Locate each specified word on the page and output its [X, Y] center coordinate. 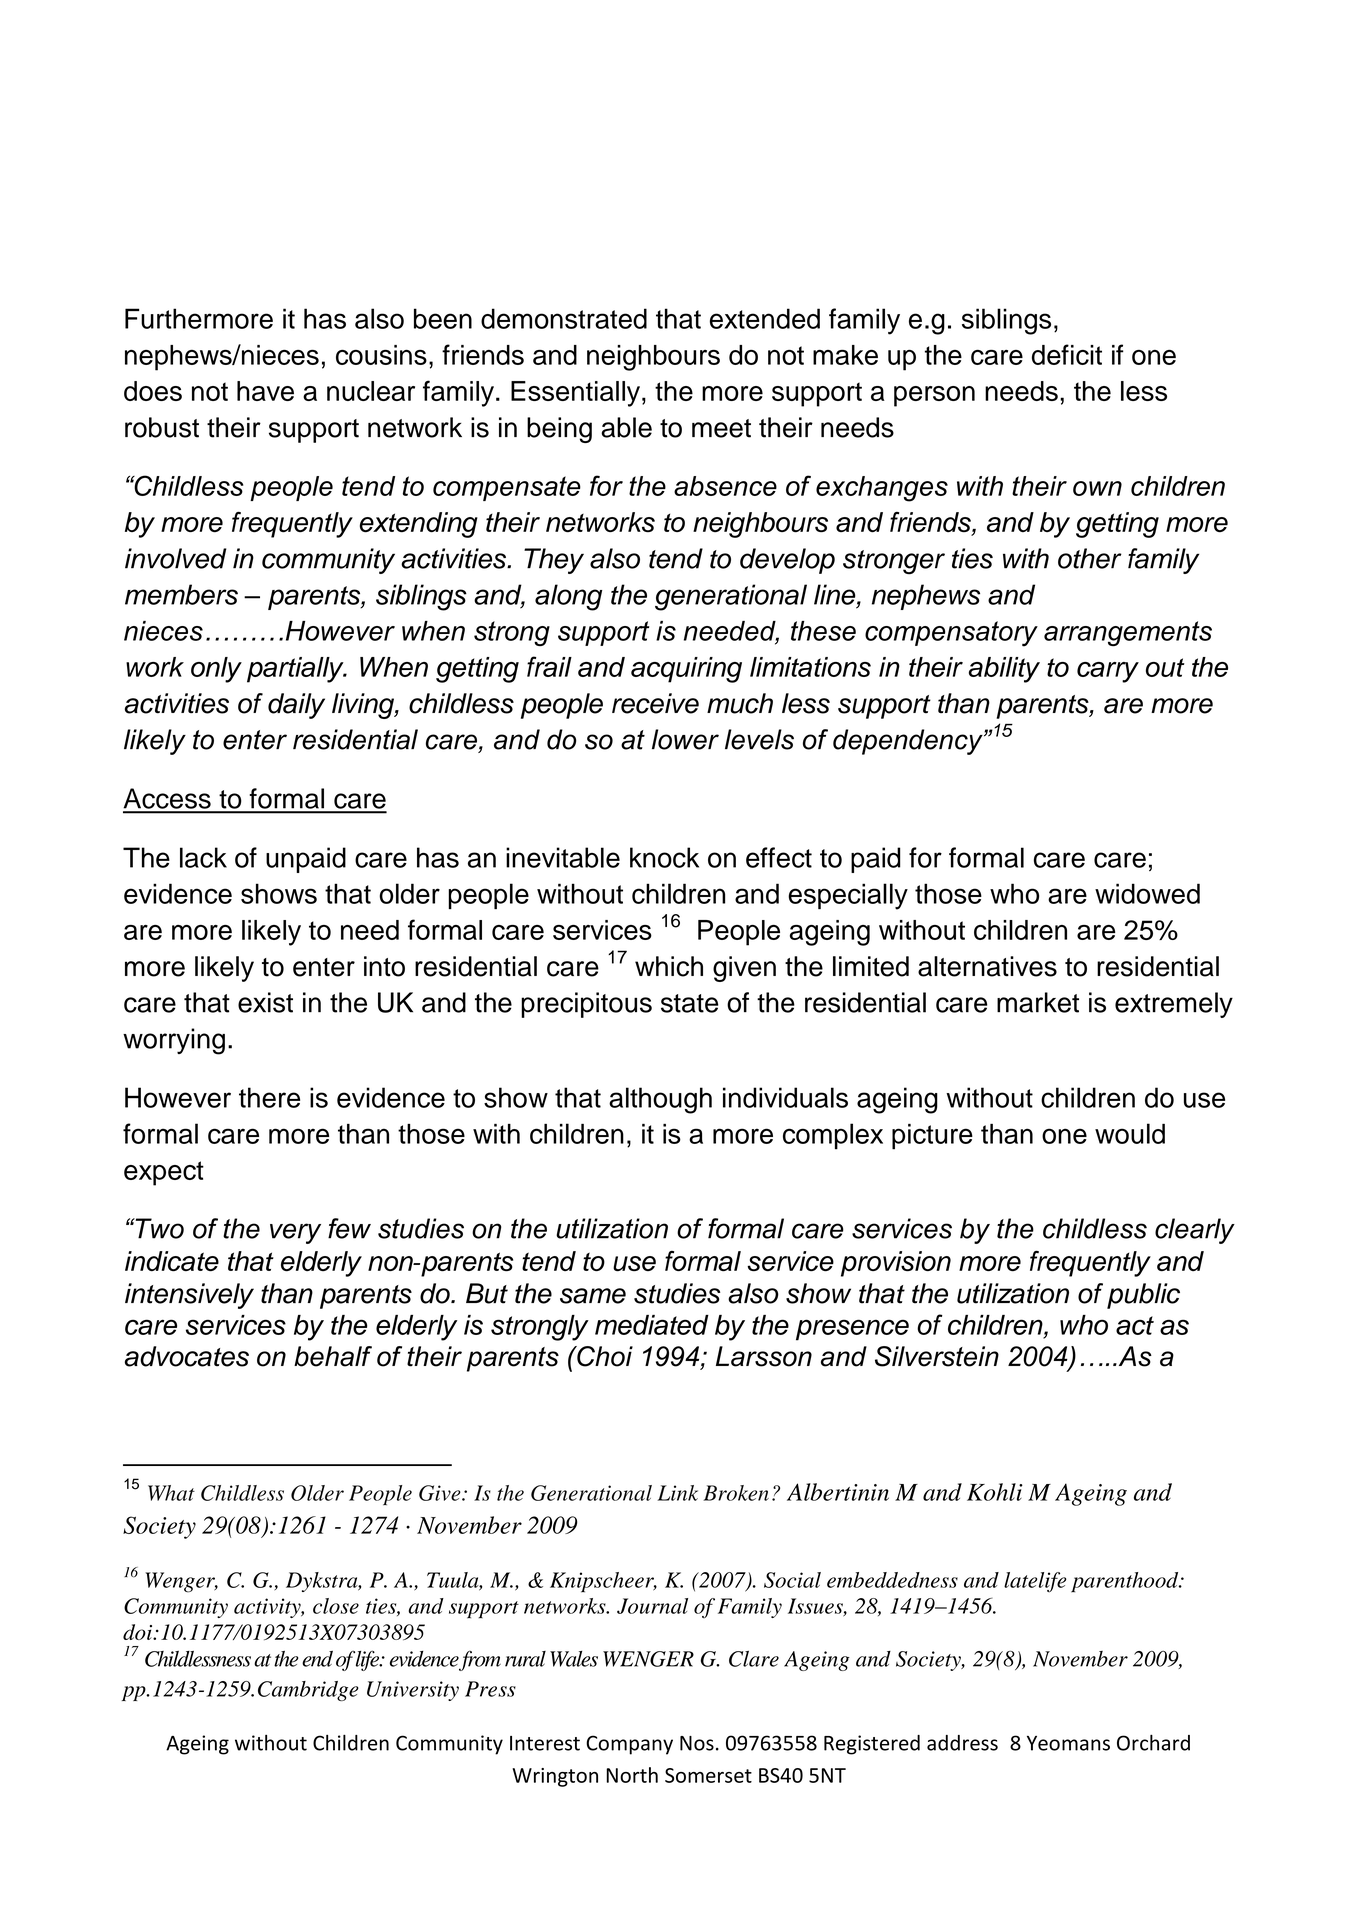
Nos [697, 1743]
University [413, 1691]
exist [265, 1002]
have [265, 391]
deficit [1067, 354]
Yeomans [1068, 1743]
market [1038, 1002]
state [689, 1003]
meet [721, 428]
